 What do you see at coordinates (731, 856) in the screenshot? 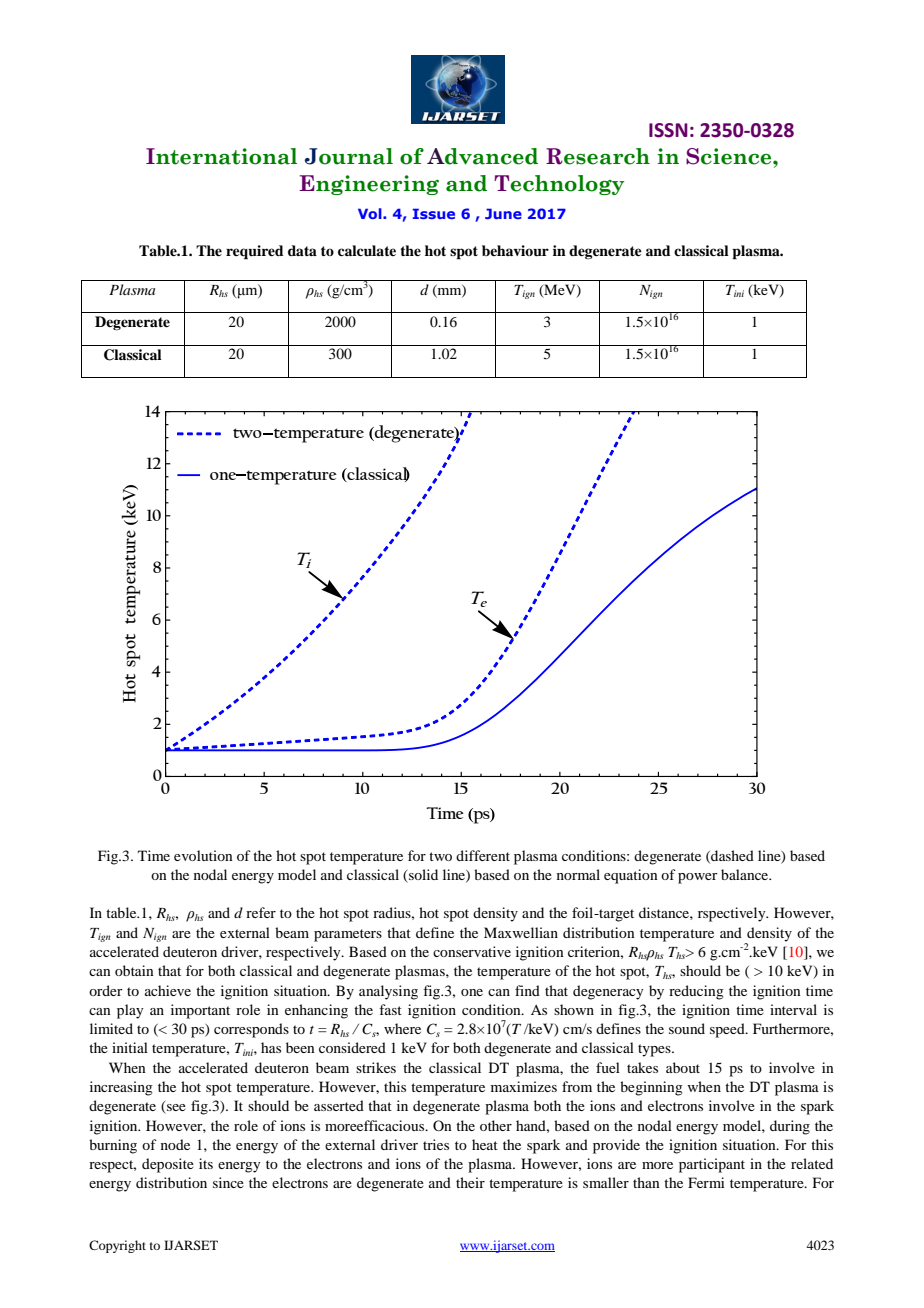
I see `dashed` at bounding box center [731, 856].
